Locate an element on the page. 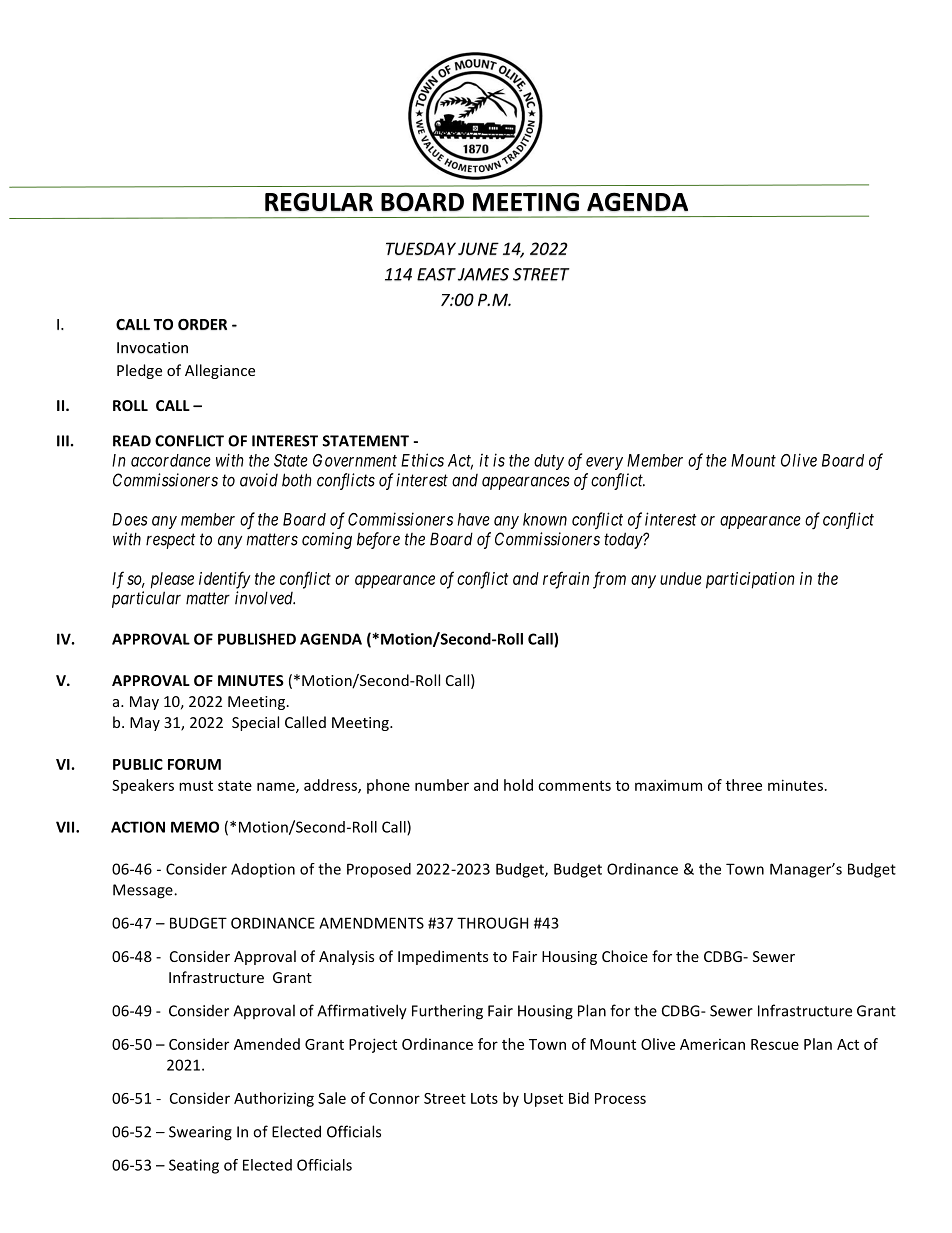 The width and height of the page is (952, 1233). before is located at coordinates (378, 540).
